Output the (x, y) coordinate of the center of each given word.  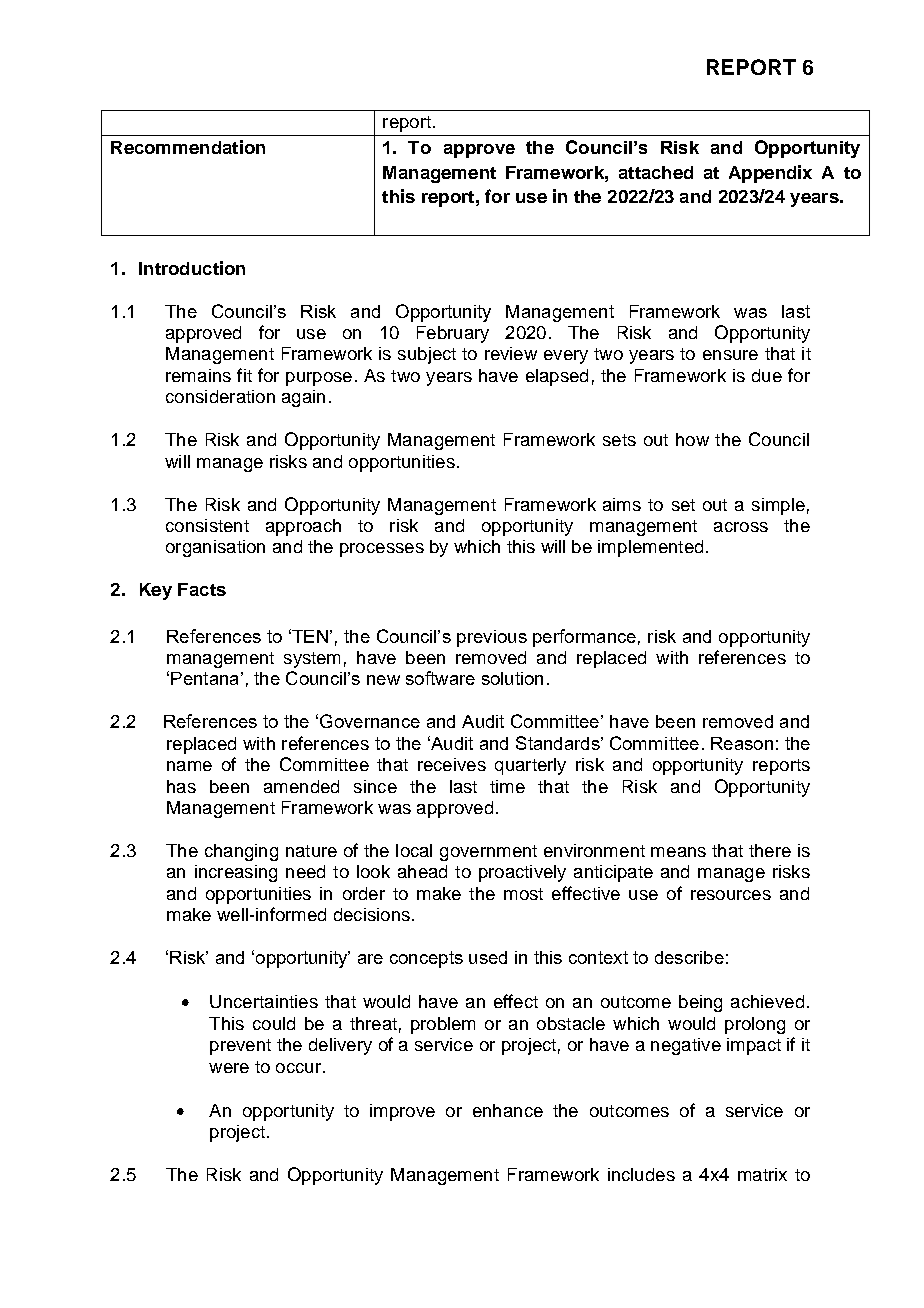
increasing (236, 873)
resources (731, 895)
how (692, 439)
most (523, 894)
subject (427, 355)
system (312, 660)
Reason (742, 743)
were (229, 1068)
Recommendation (188, 147)
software (440, 678)
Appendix (770, 174)
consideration (220, 396)
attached (656, 172)
